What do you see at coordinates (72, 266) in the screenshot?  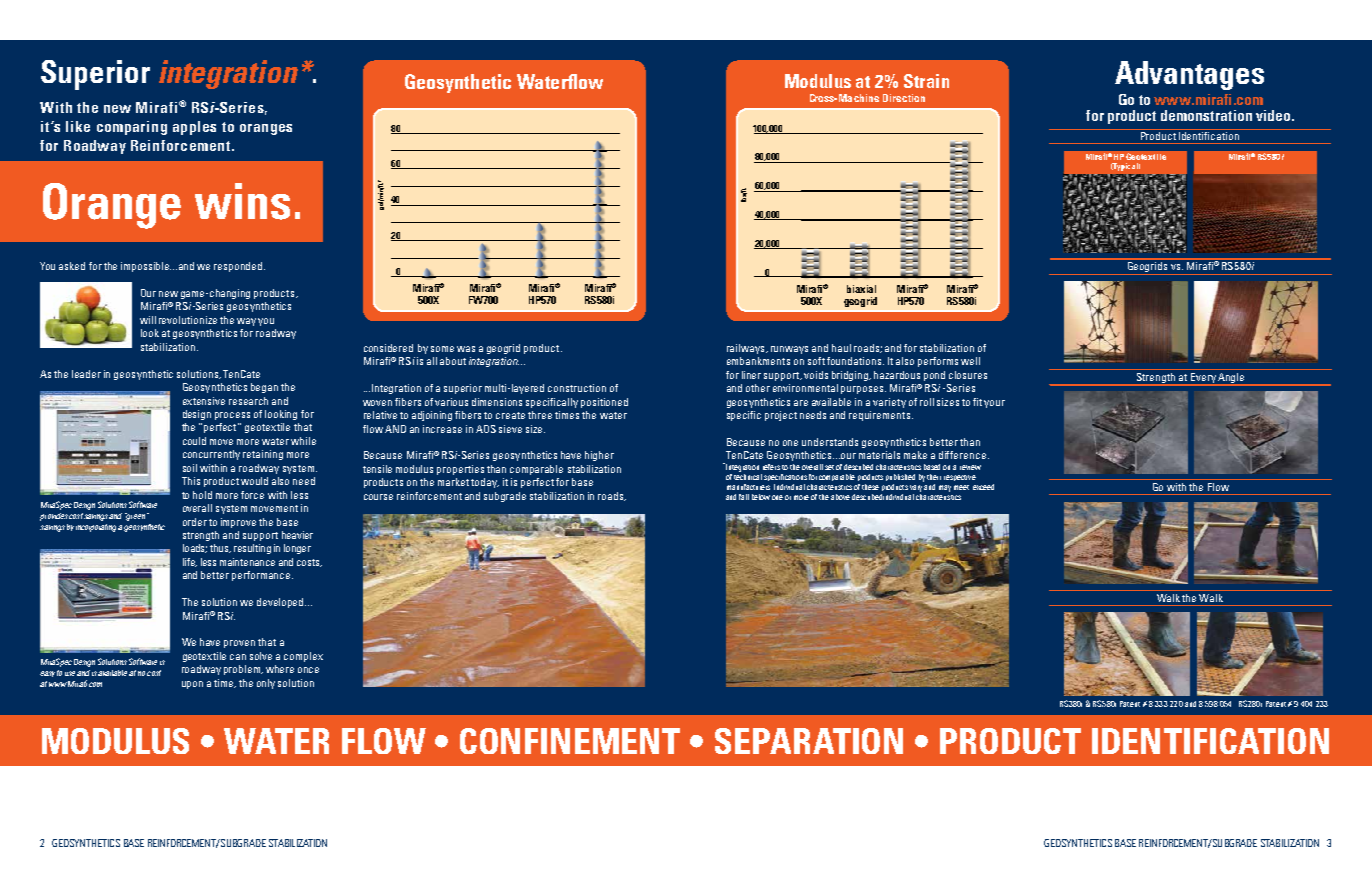 I see `asked` at bounding box center [72, 266].
